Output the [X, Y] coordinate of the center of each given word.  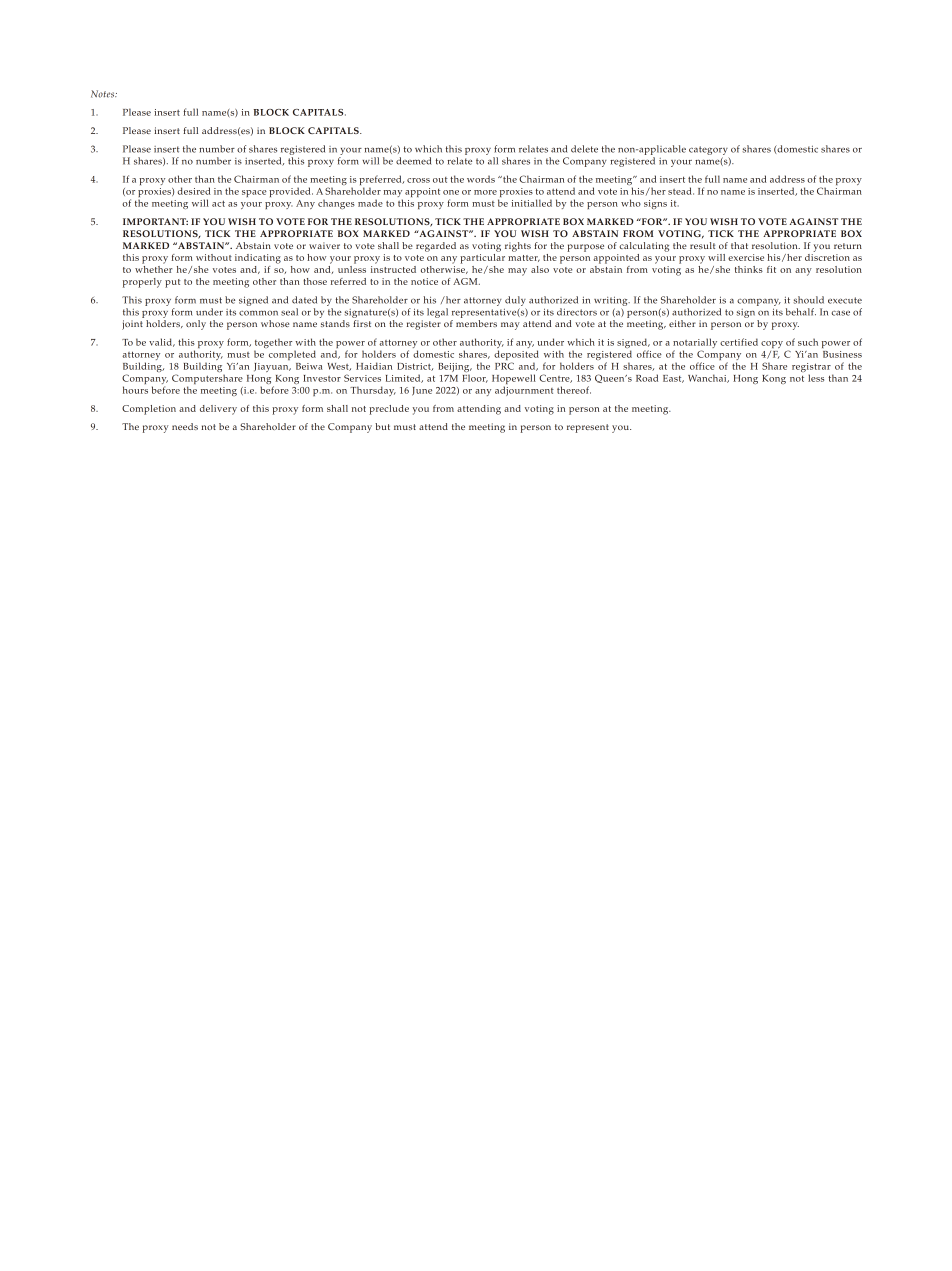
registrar [812, 369]
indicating [258, 259]
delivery [218, 410]
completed [292, 355]
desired [194, 191]
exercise [746, 257]
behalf [801, 312]
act [218, 203]
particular [482, 257]
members [476, 323]
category [708, 150]
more [485, 192]
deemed [414, 161]
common [258, 313]
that [739, 245]
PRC [504, 366]
